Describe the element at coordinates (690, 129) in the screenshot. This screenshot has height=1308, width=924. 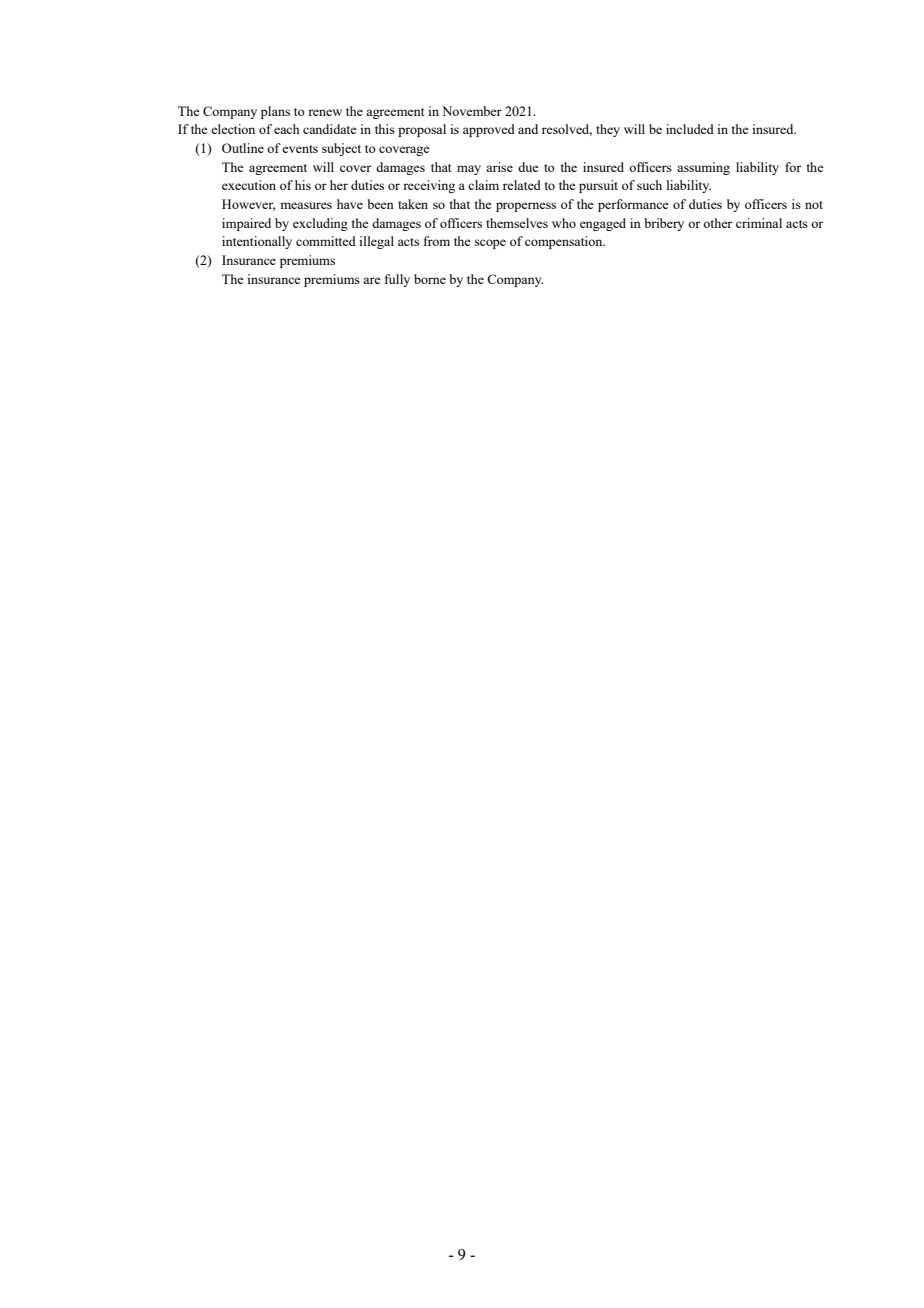
I see `included` at that location.
